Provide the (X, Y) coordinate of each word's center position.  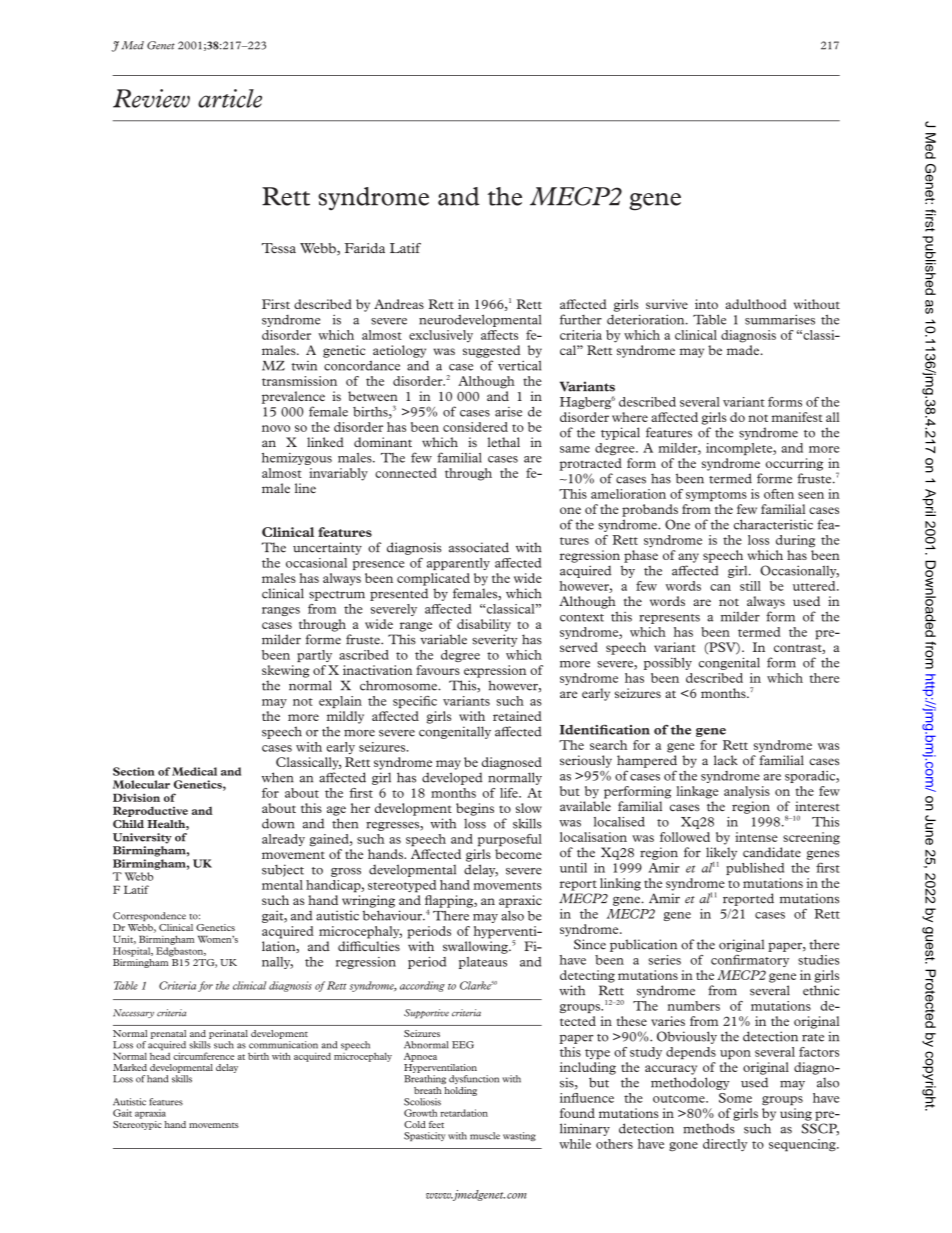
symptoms (716, 496)
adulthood (756, 304)
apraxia (150, 1114)
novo (276, 428)
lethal (504, 442)
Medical (194, 771)
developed (452, 778)
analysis (747, 792)
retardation (464, 1113)
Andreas (399, 304)
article (230, 98)
